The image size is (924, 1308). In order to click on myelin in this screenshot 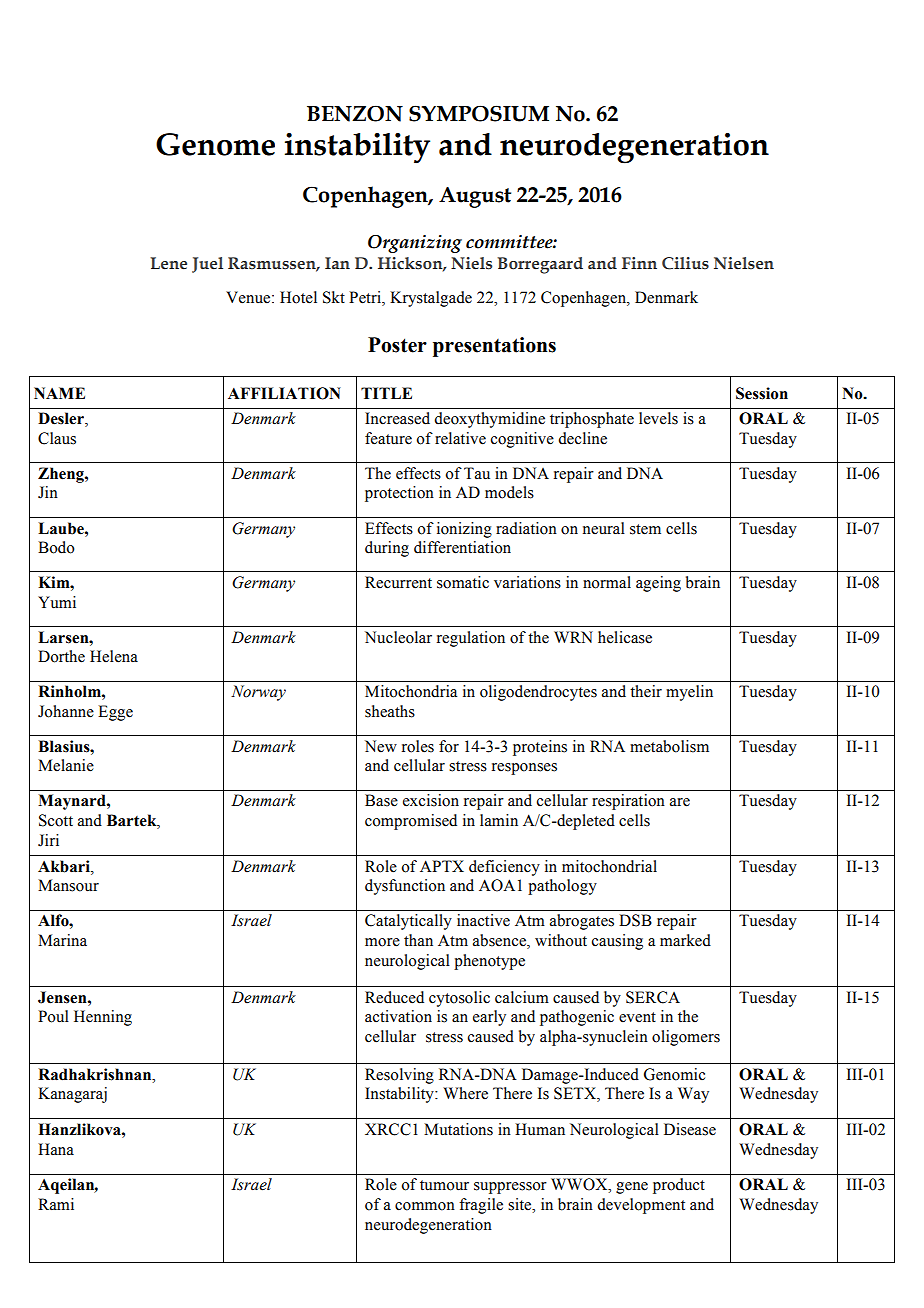, I will do `click(689, 693)`.
